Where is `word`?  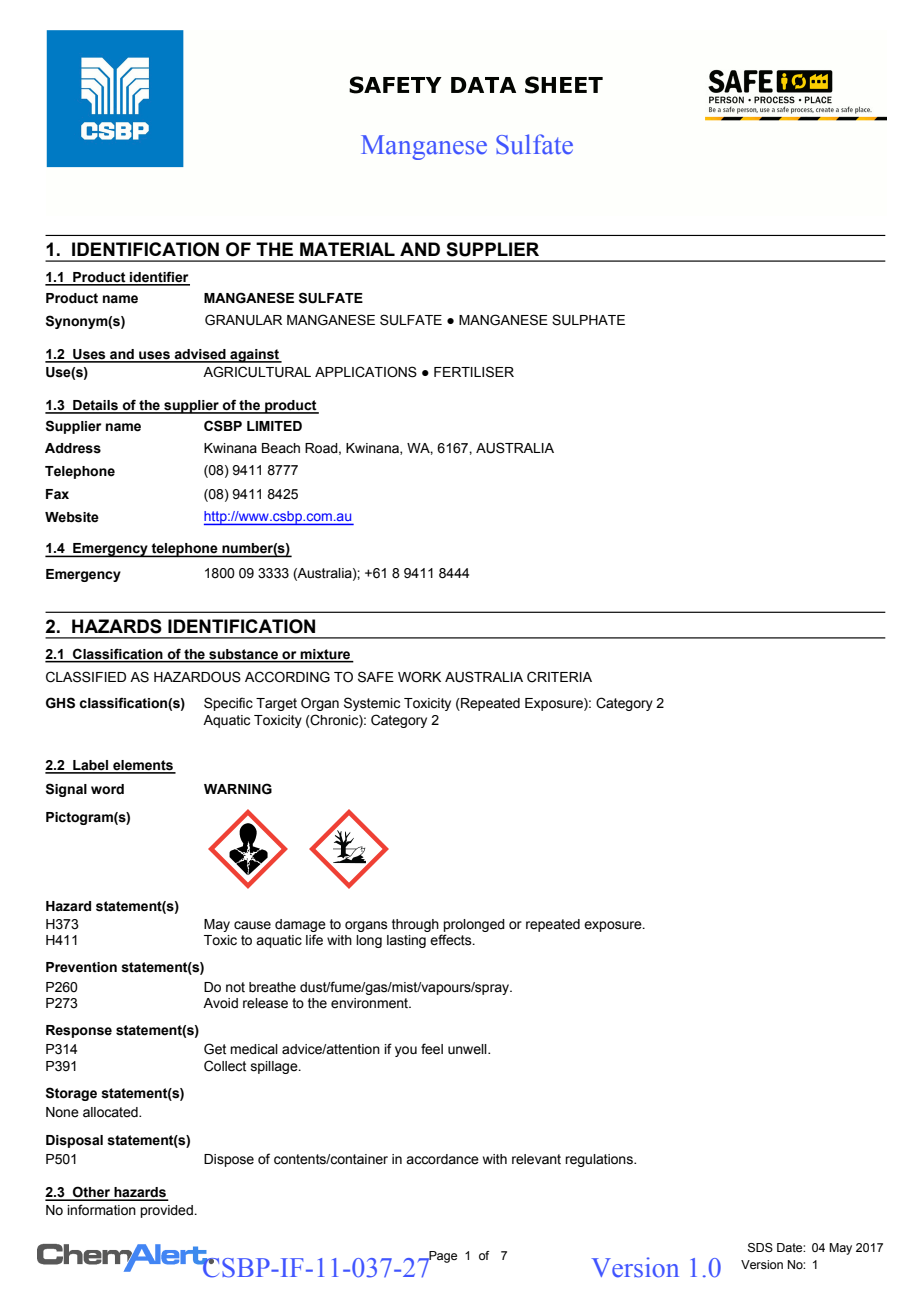 word is located at coordinates (107, 789).
